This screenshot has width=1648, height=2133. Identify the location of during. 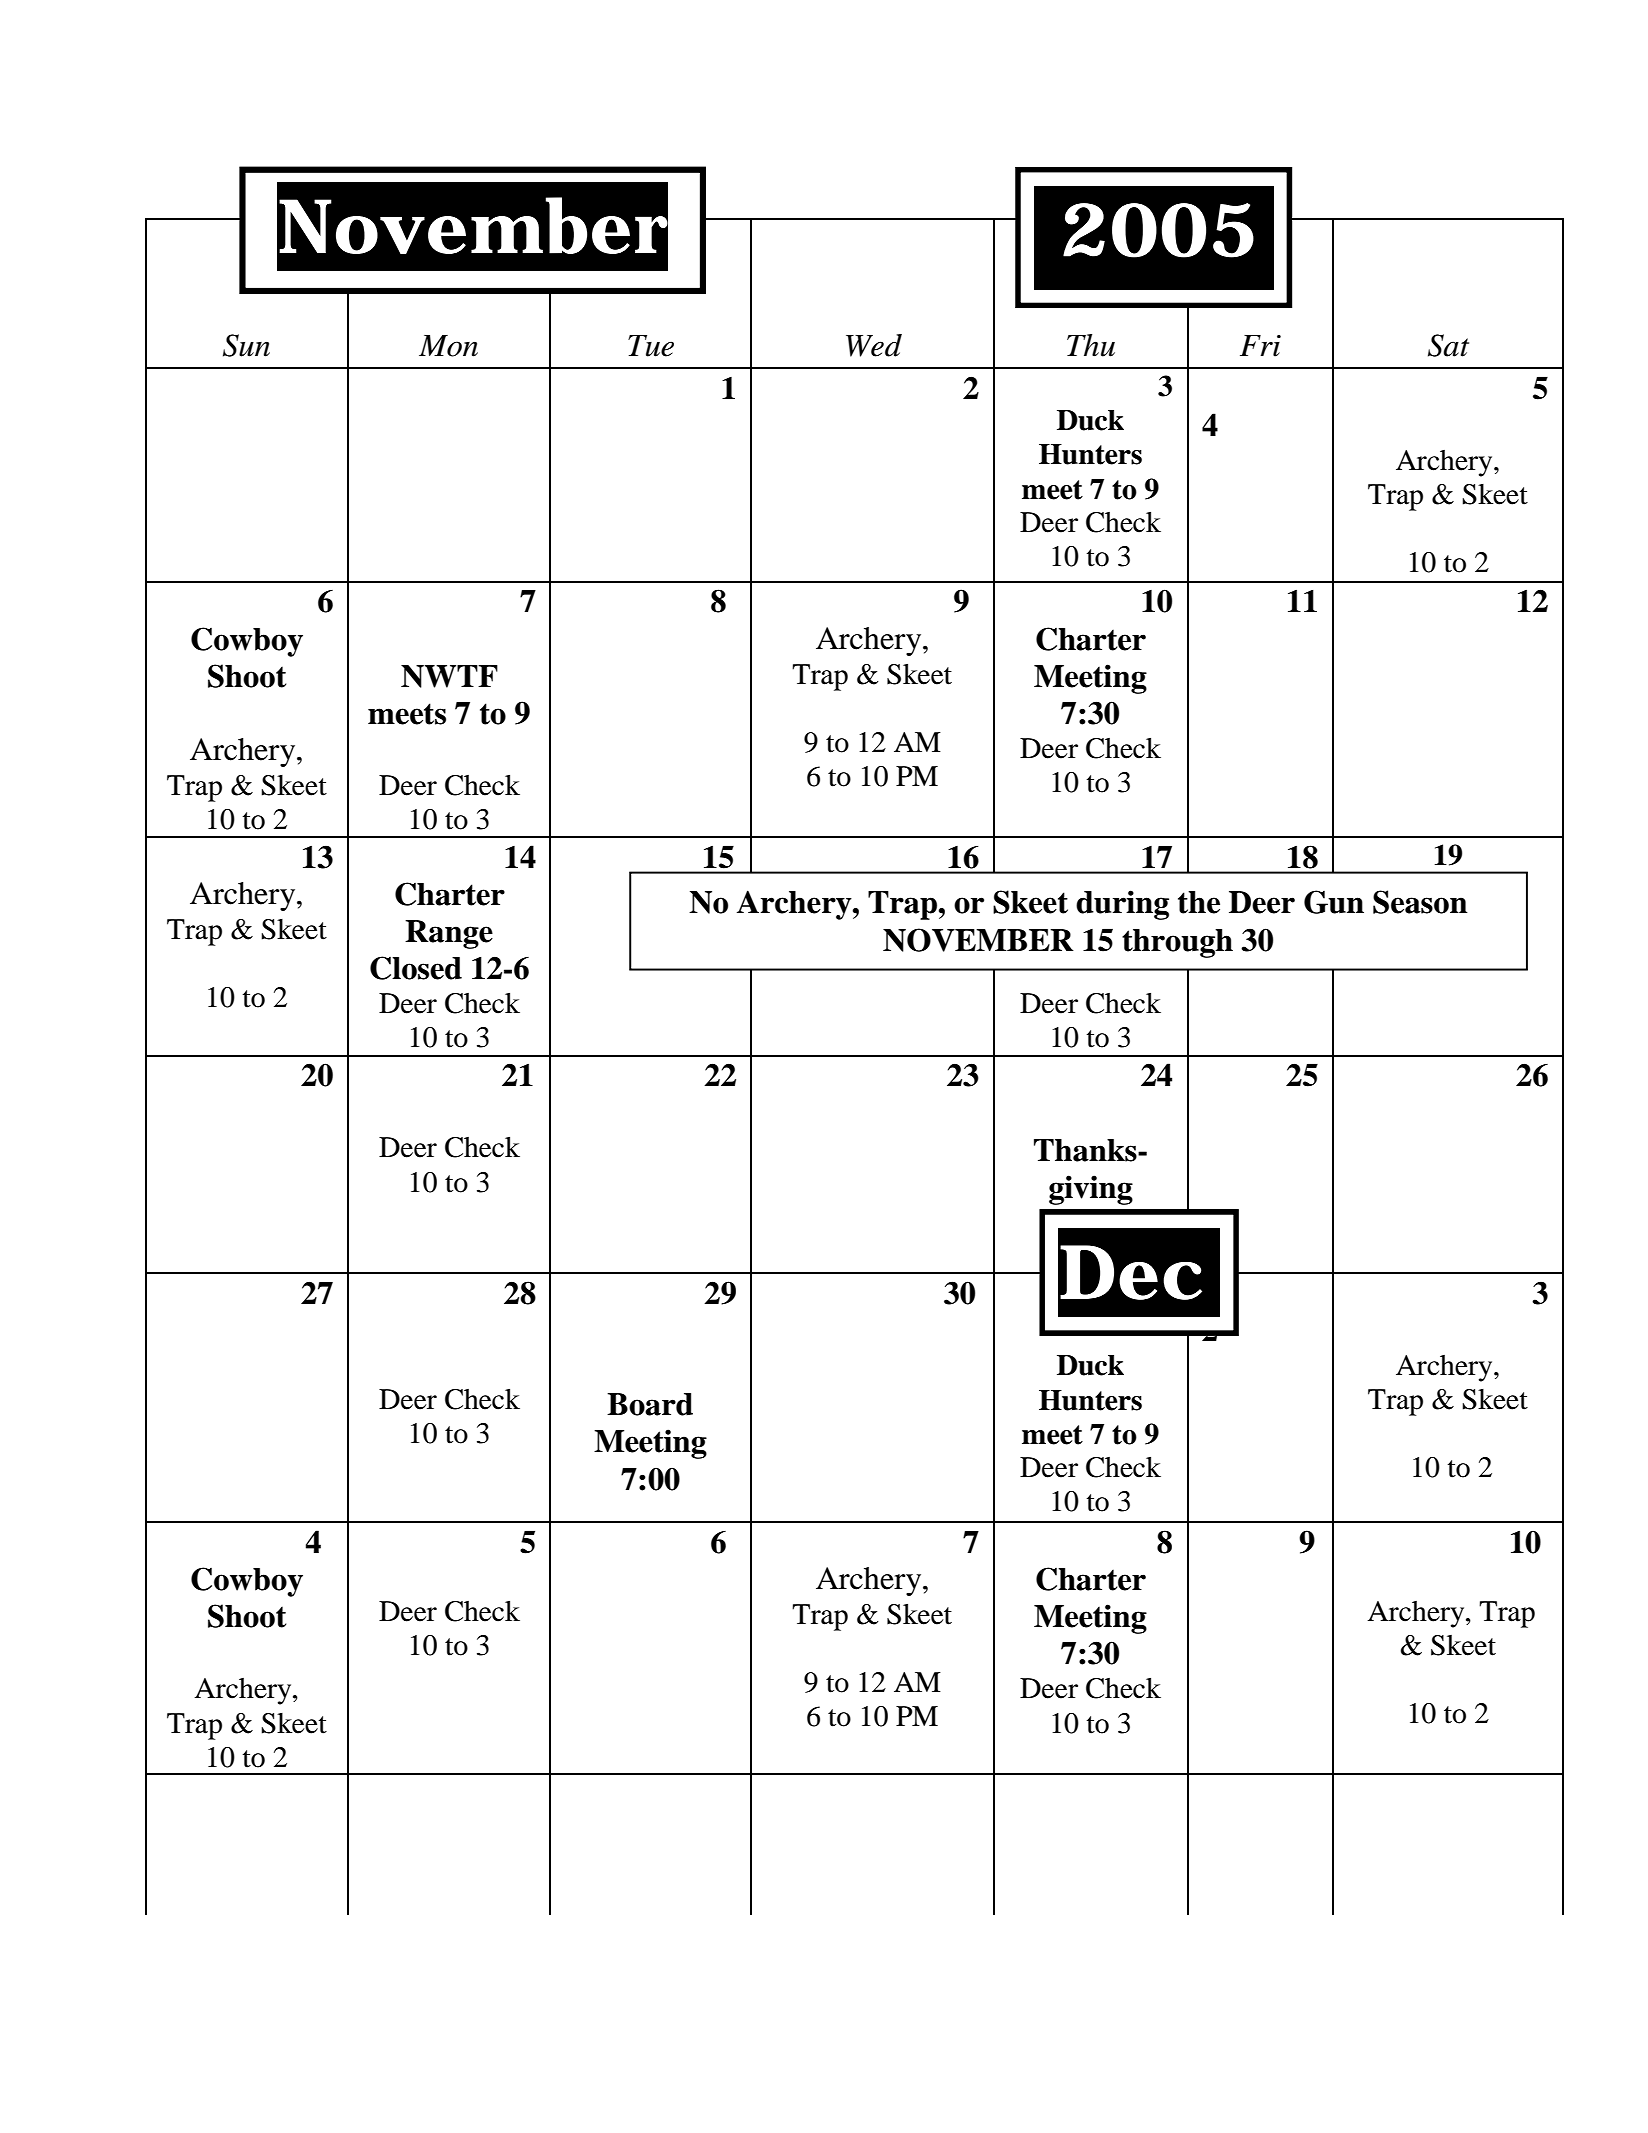
(1122, 905).
